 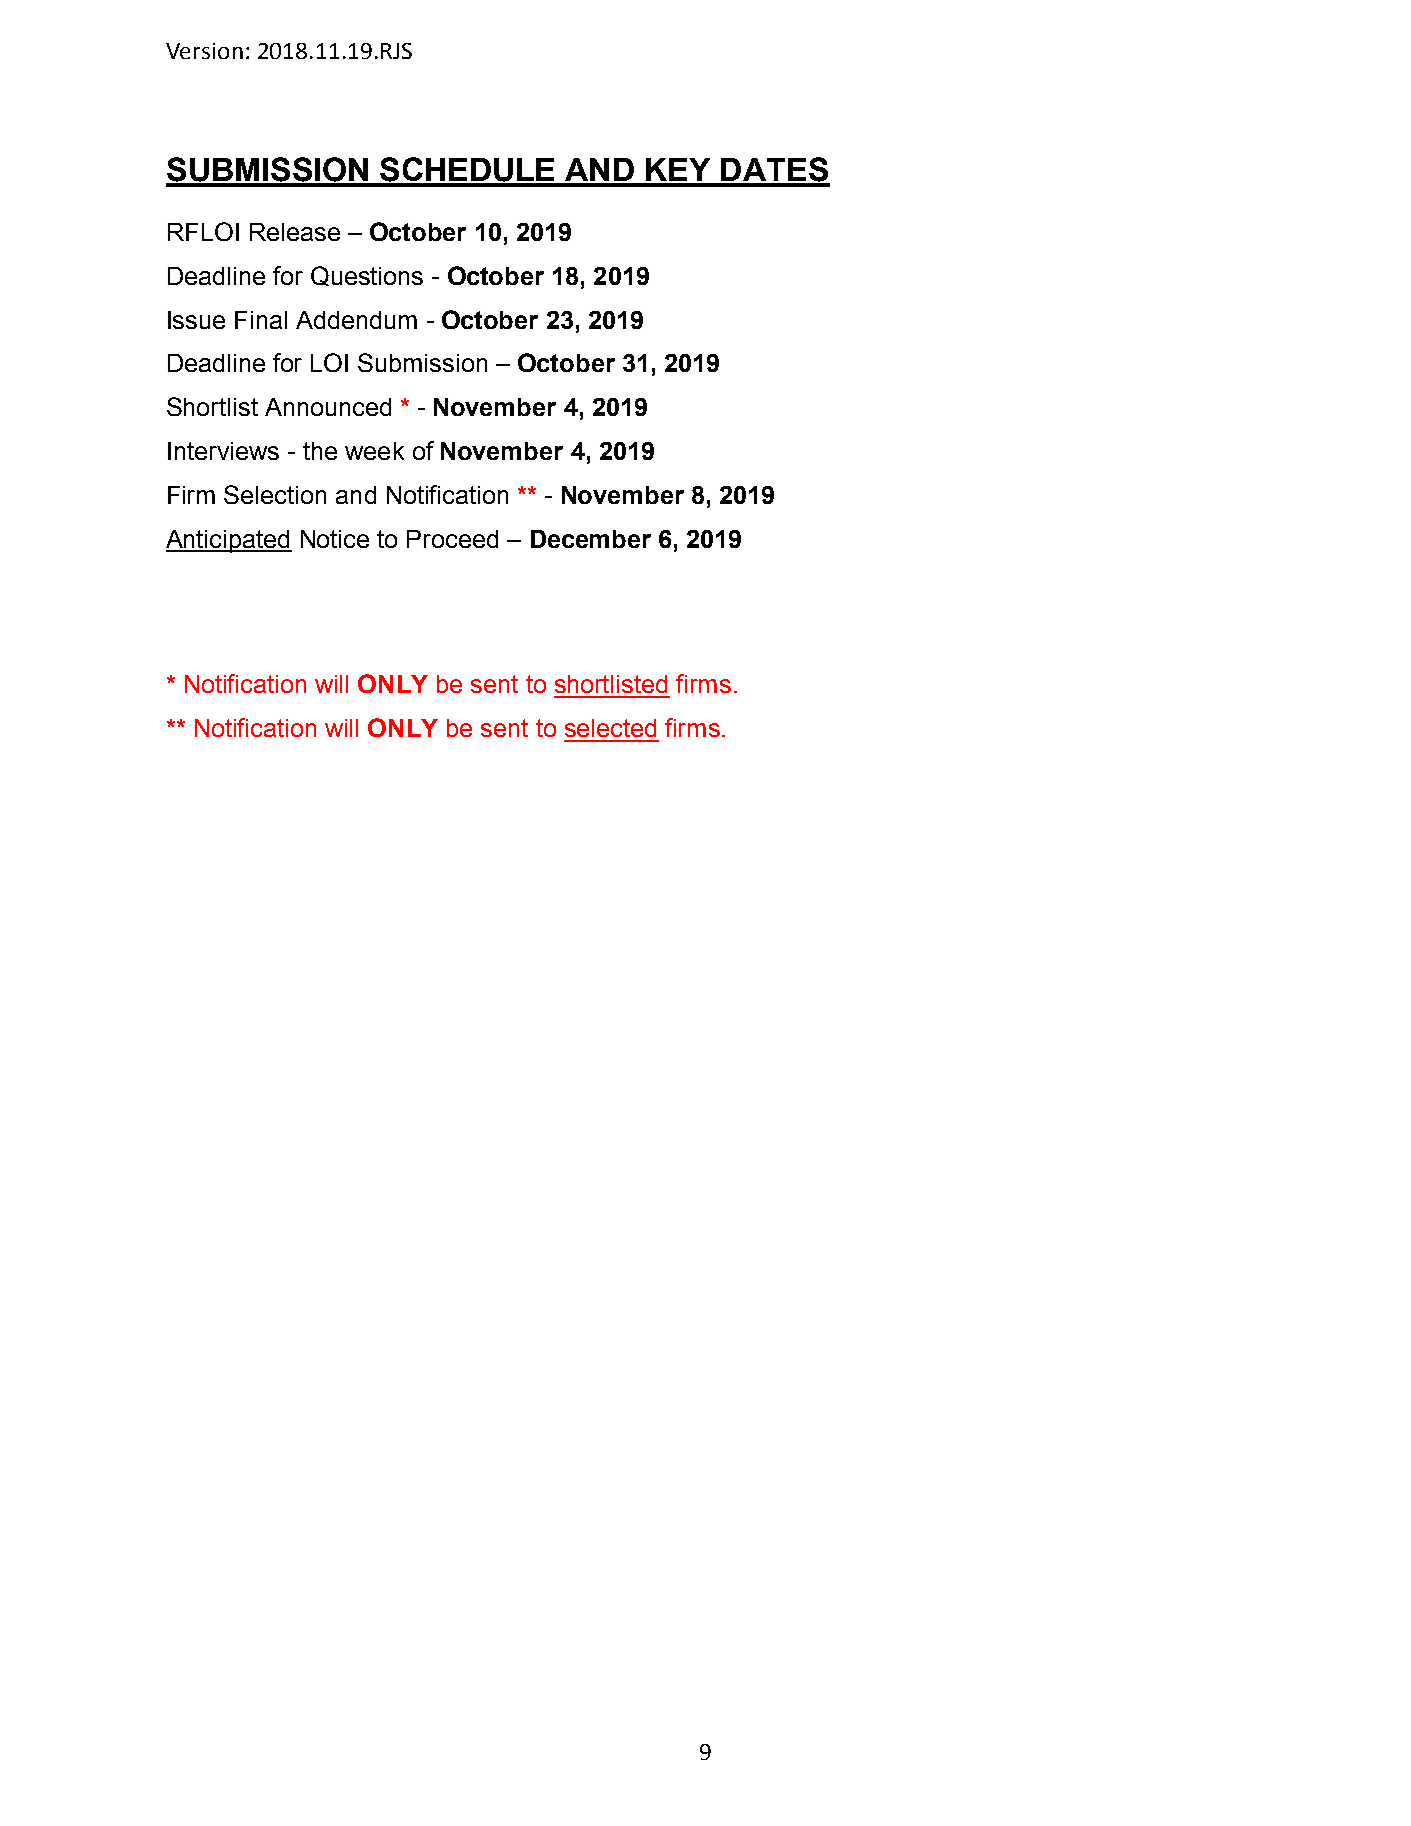 I want to click on Final, so click(x=261, y=320).
